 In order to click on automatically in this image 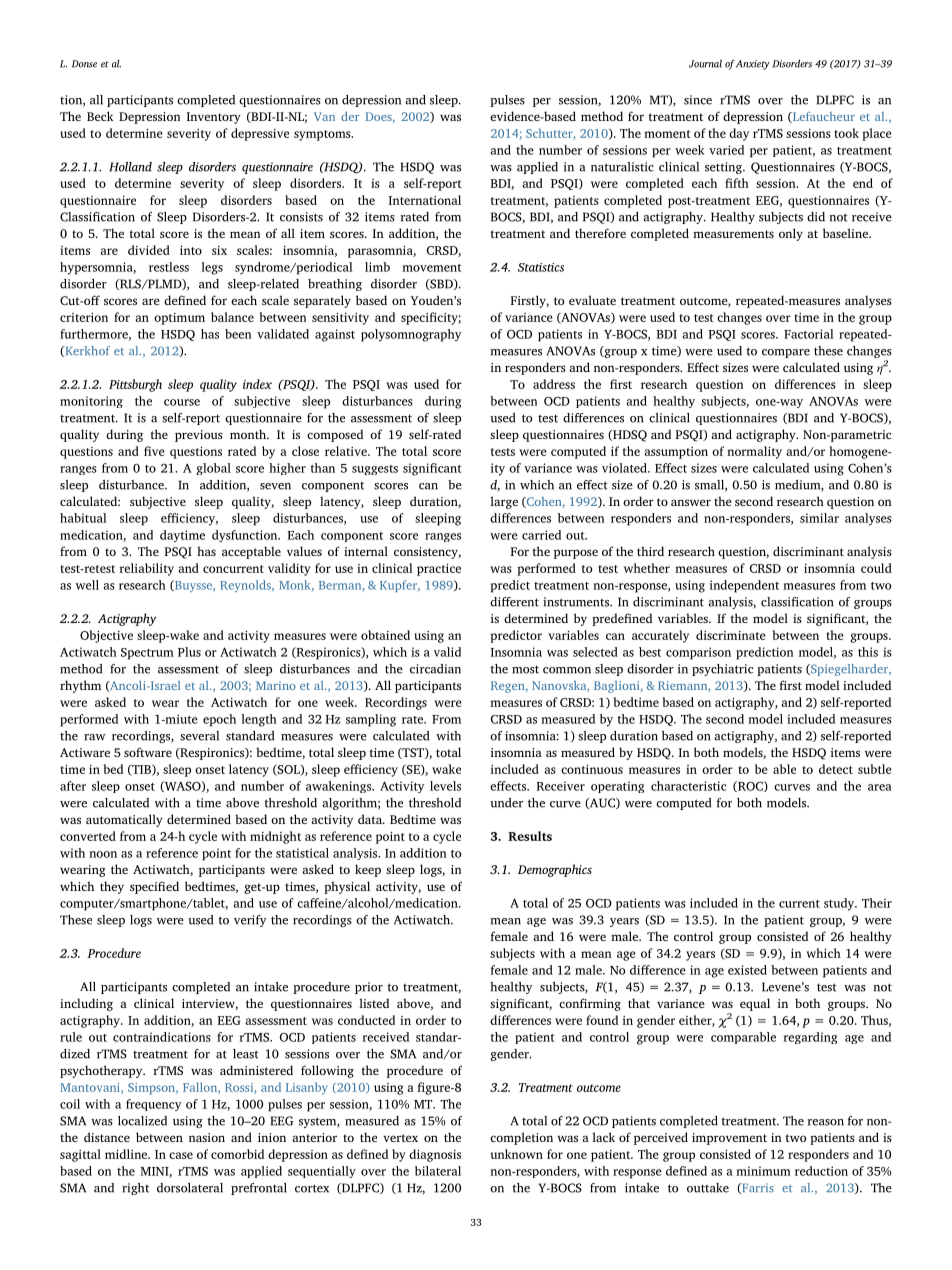, I will do `click(124, 820)`.
